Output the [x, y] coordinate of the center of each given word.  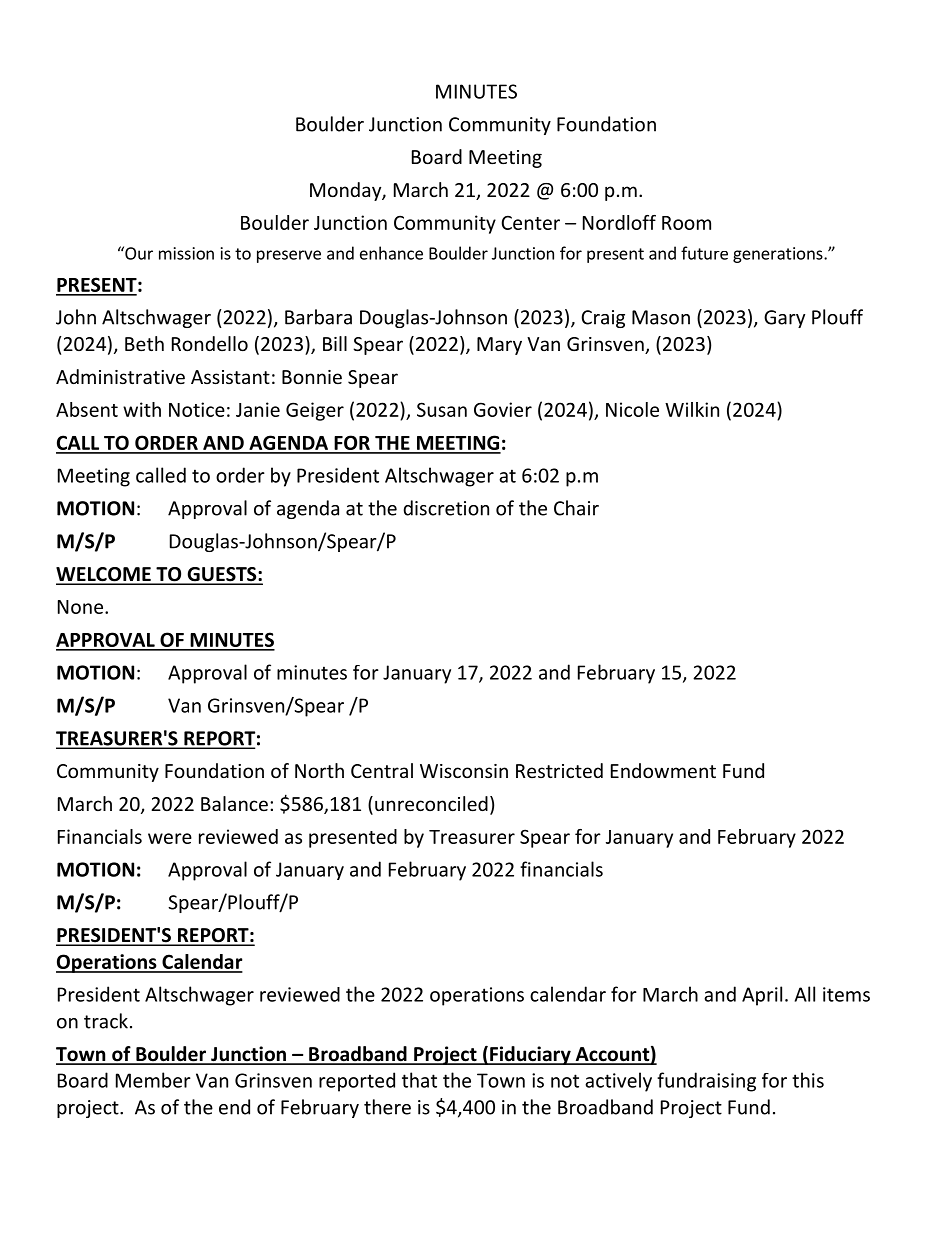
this [808, 1080]
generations [779, 255]
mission [186, 253]
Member [153, 1080]
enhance [391, 253]
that [419, 1080]
